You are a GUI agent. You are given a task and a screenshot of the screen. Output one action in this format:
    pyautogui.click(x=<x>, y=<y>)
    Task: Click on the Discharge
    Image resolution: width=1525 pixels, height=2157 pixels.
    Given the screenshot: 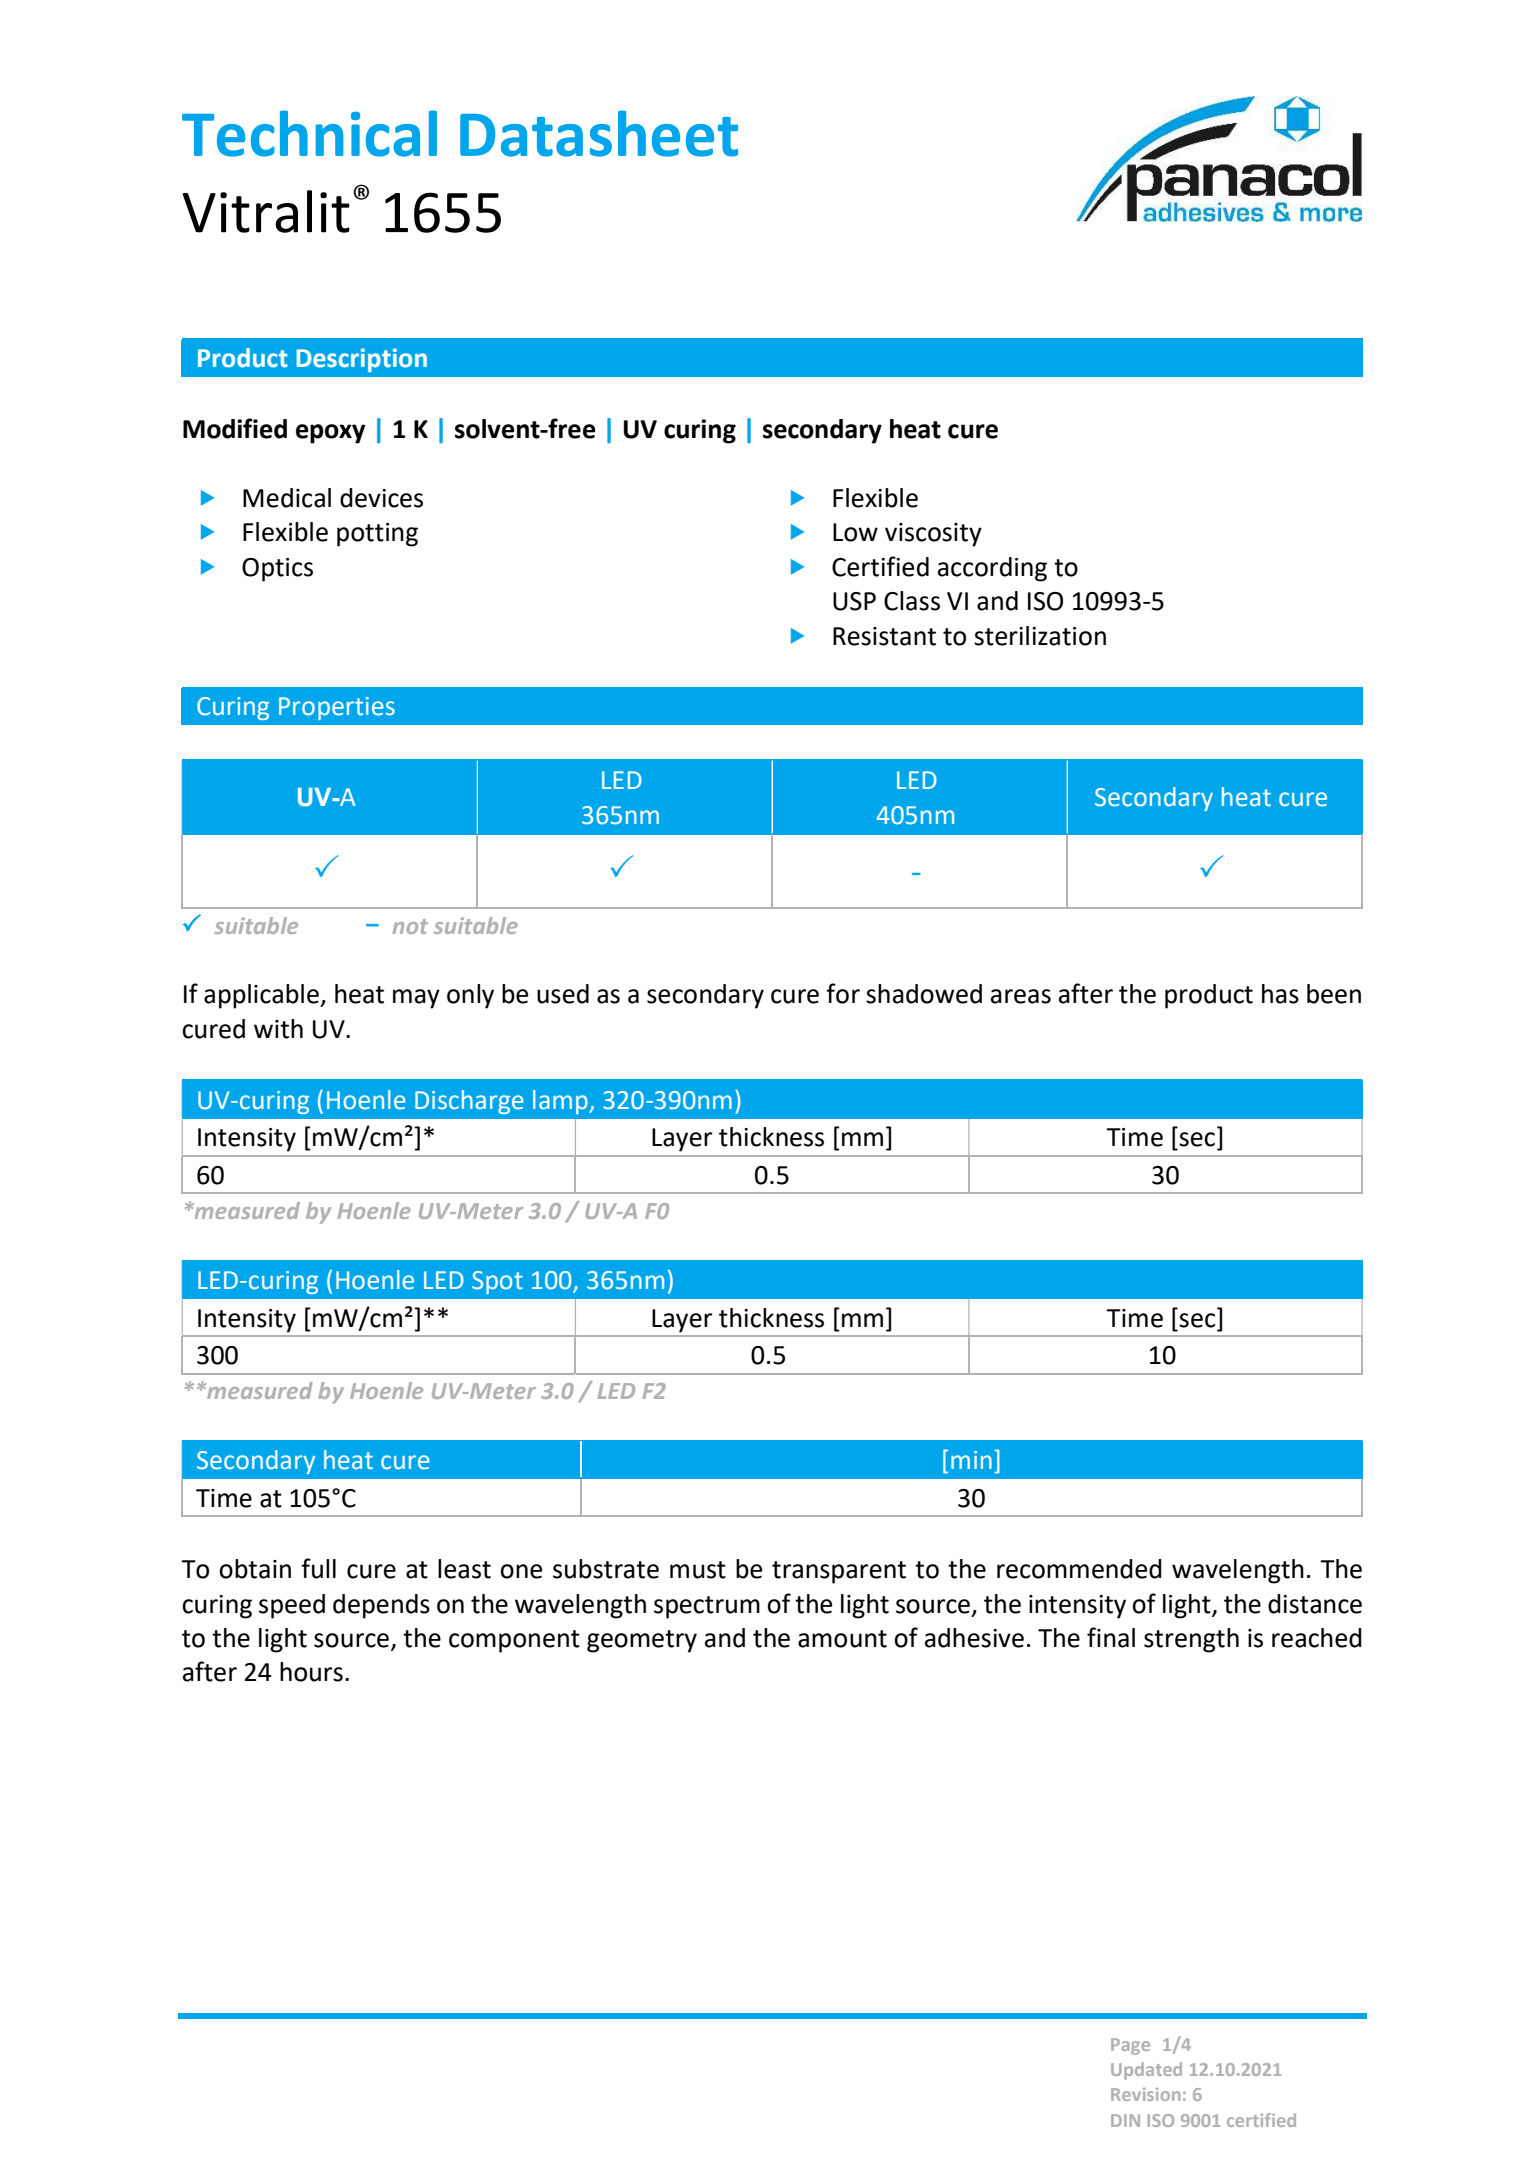 What is the action you would take?
    pyautogui.click(x=469, y=1102)
